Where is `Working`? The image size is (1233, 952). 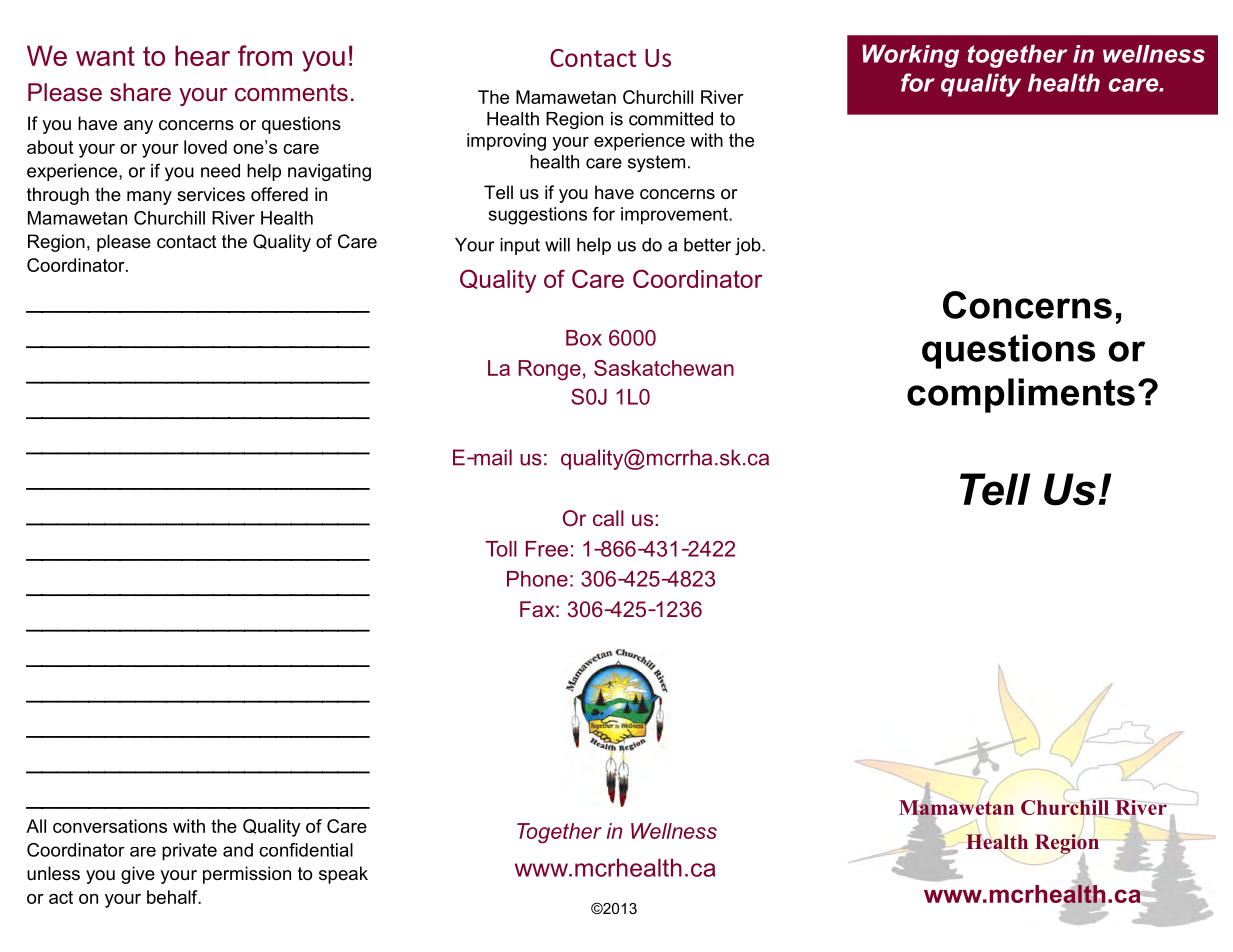 Working is located at coordinates (910, 56).
